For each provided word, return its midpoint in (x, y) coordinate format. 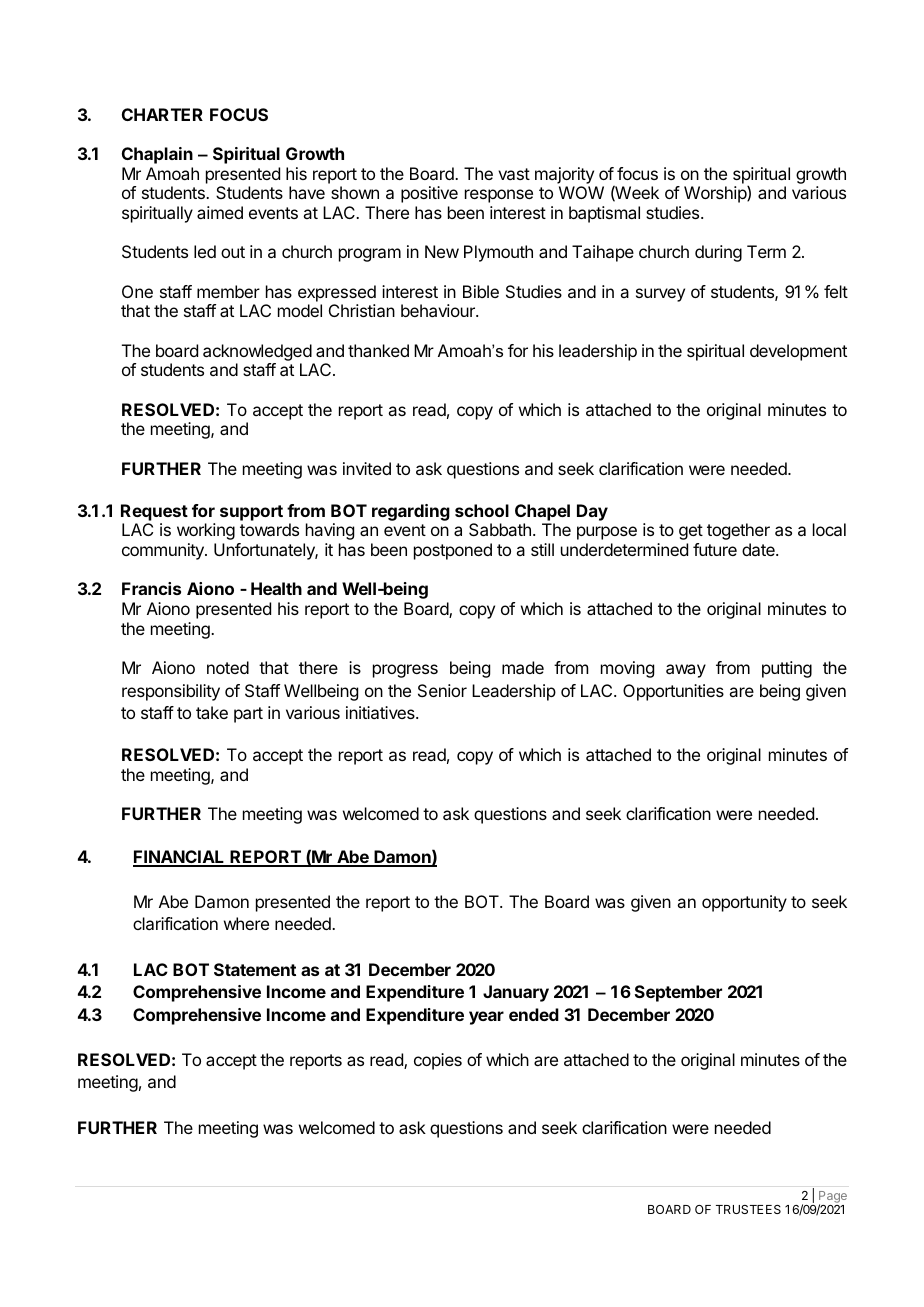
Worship (716, 194)
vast (514, 174)
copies (438, 1061)
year (486, 1018)
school (482, 510)
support (251, 513)
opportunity (744, 903)
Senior (442, 690)
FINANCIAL (180, 858)
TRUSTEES (748, 1209)
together (738, 531)
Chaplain (157, 155)
